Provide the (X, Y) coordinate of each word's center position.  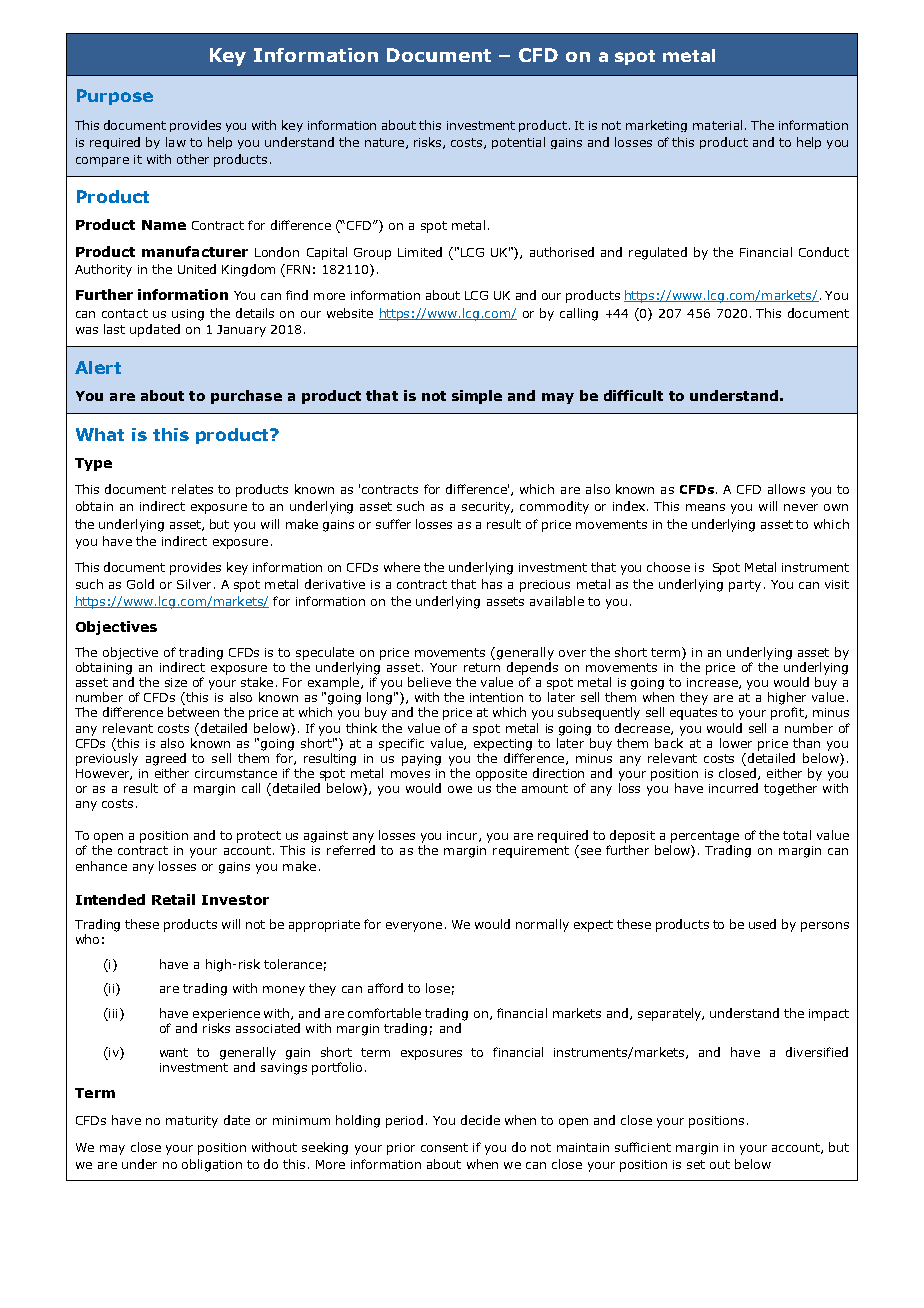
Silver (194, 584)
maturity (192, 1122)
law (176, 142)
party (745, 586)
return (482, 667)
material (717, 125)
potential (518, 143)
